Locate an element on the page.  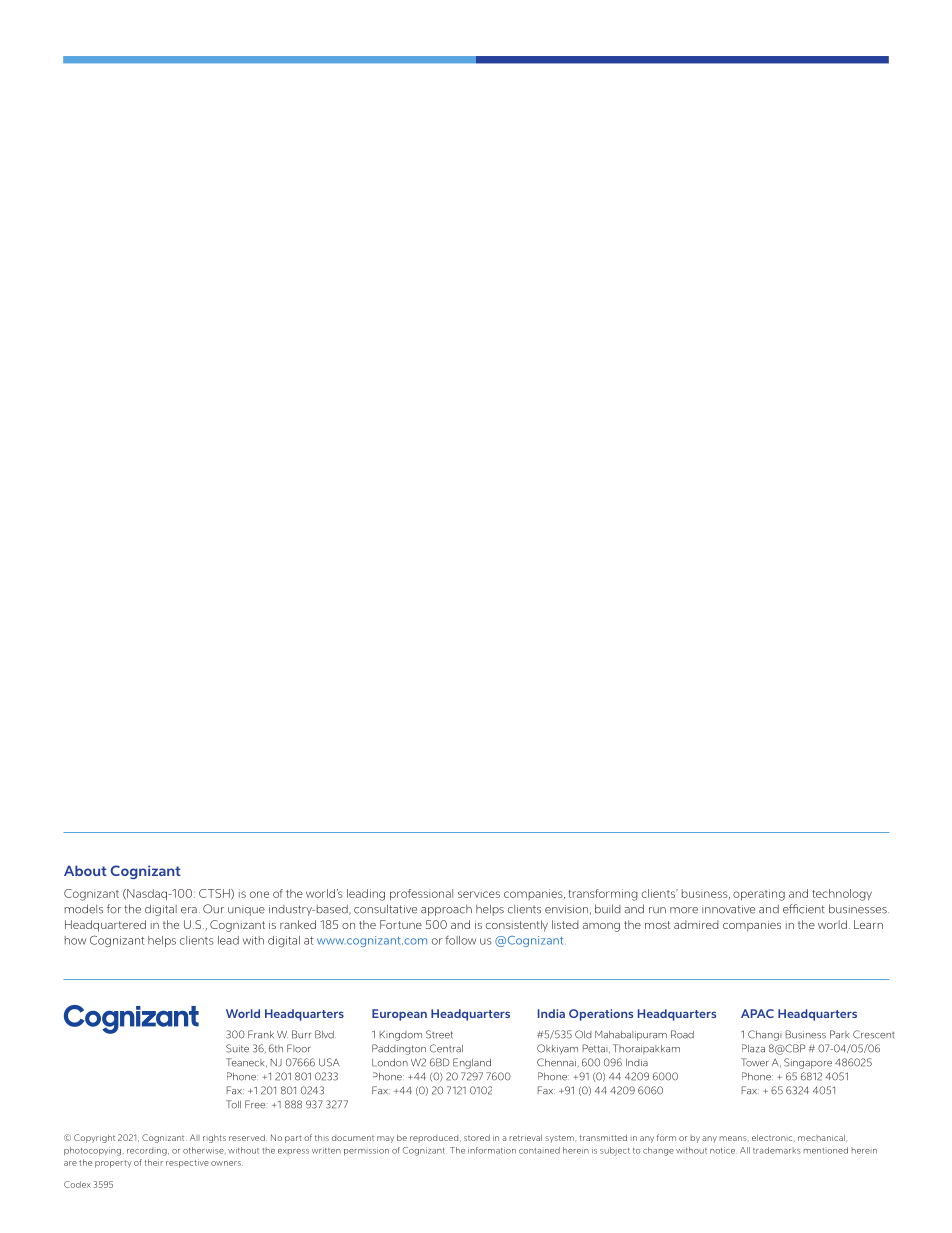
services is located at coordinates (479, 893).
